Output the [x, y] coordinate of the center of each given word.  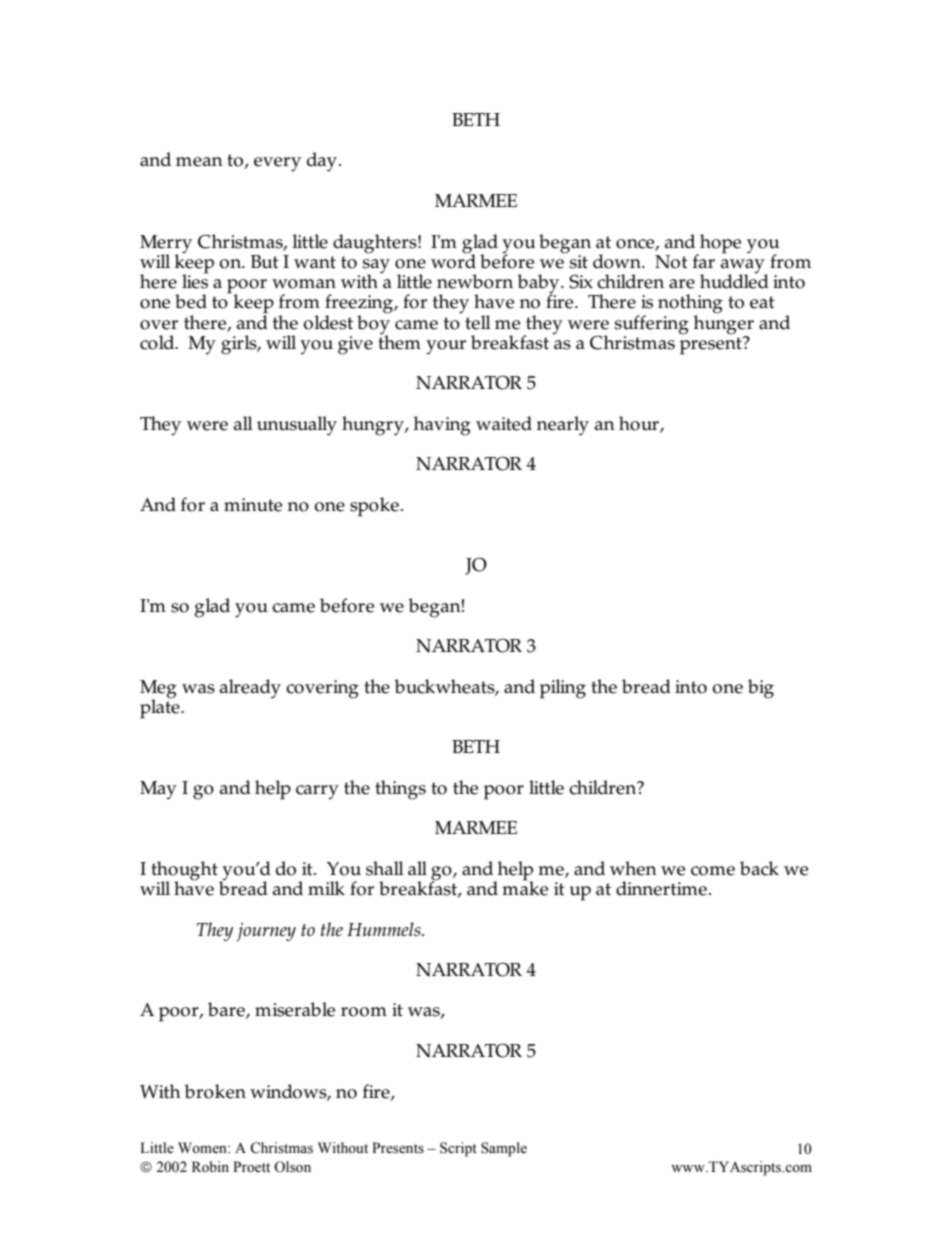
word [453, 260]
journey [266, 932]
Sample [504, 1149]
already [250, 689]
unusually [297, 426]
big [761, 689]
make [525, 887]
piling [563, 689]
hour [640, 424]
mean [199, 162]
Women [203, 1148]
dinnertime [661, 888]
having [442, 426]
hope [719, 244]
